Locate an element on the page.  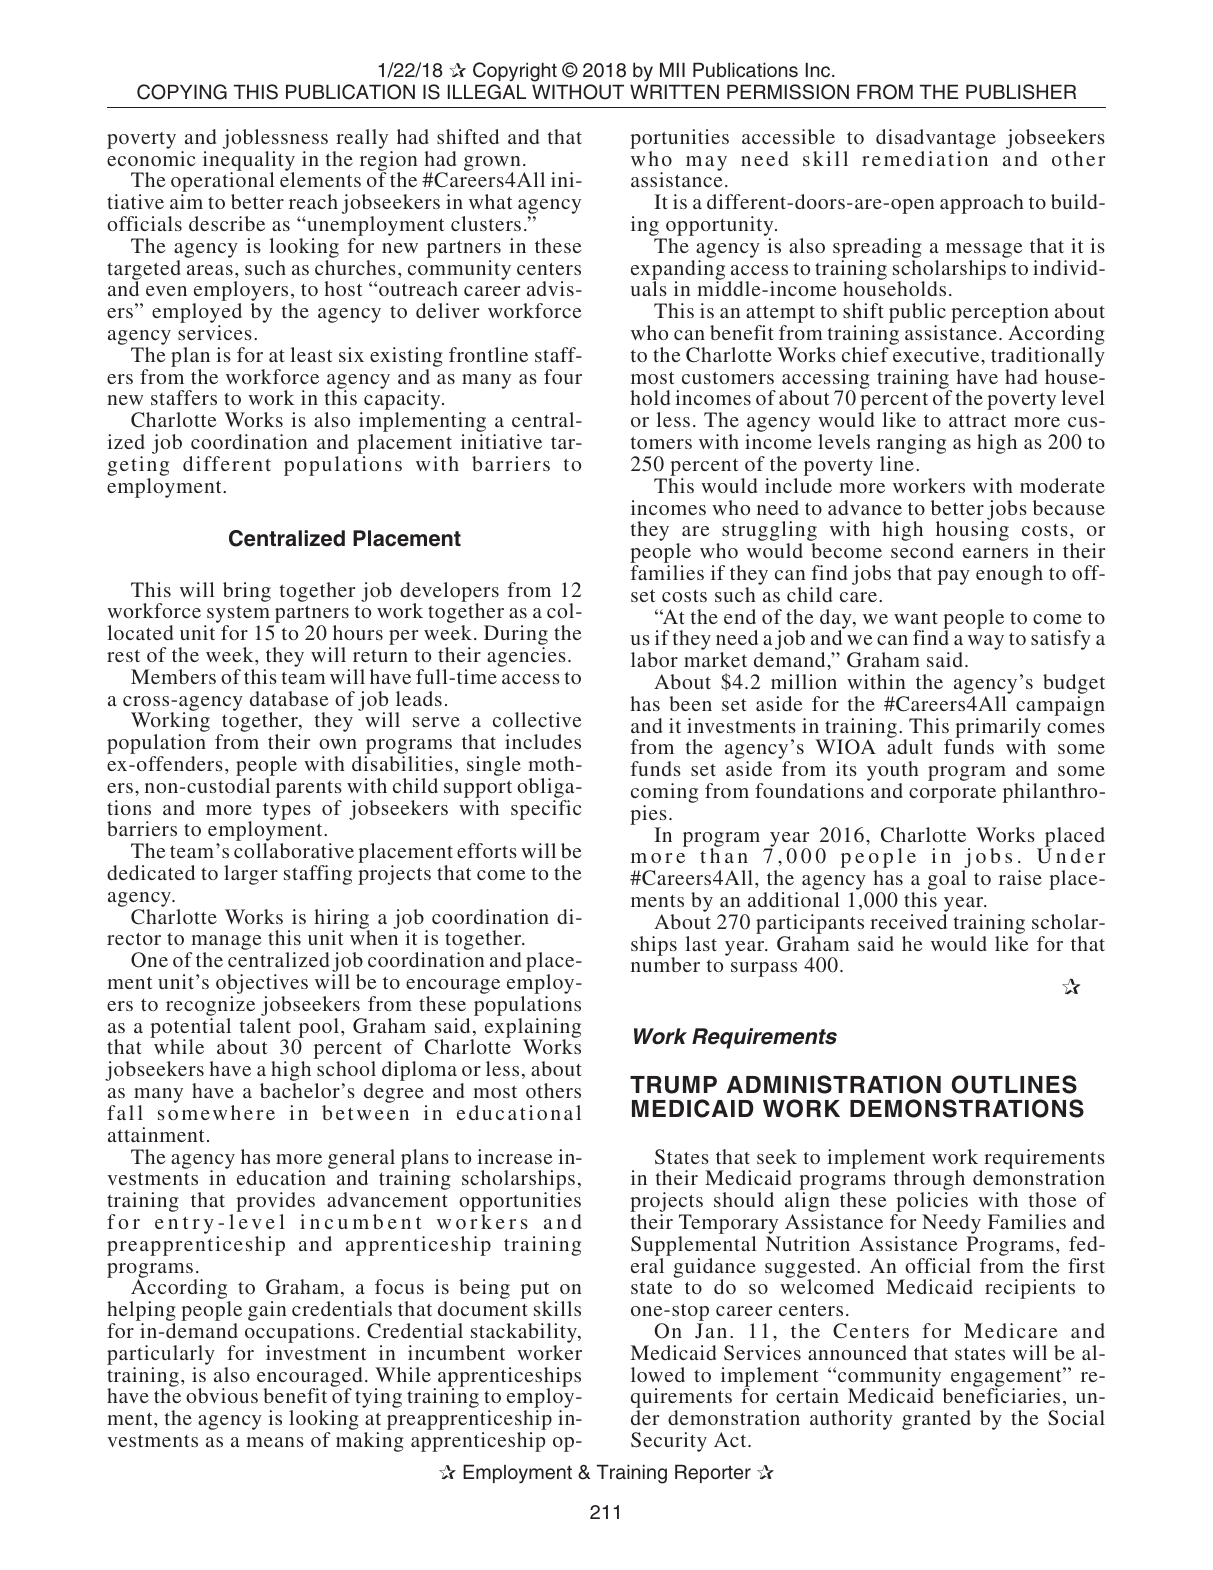
granted is located at coordinates (936, 1420).
